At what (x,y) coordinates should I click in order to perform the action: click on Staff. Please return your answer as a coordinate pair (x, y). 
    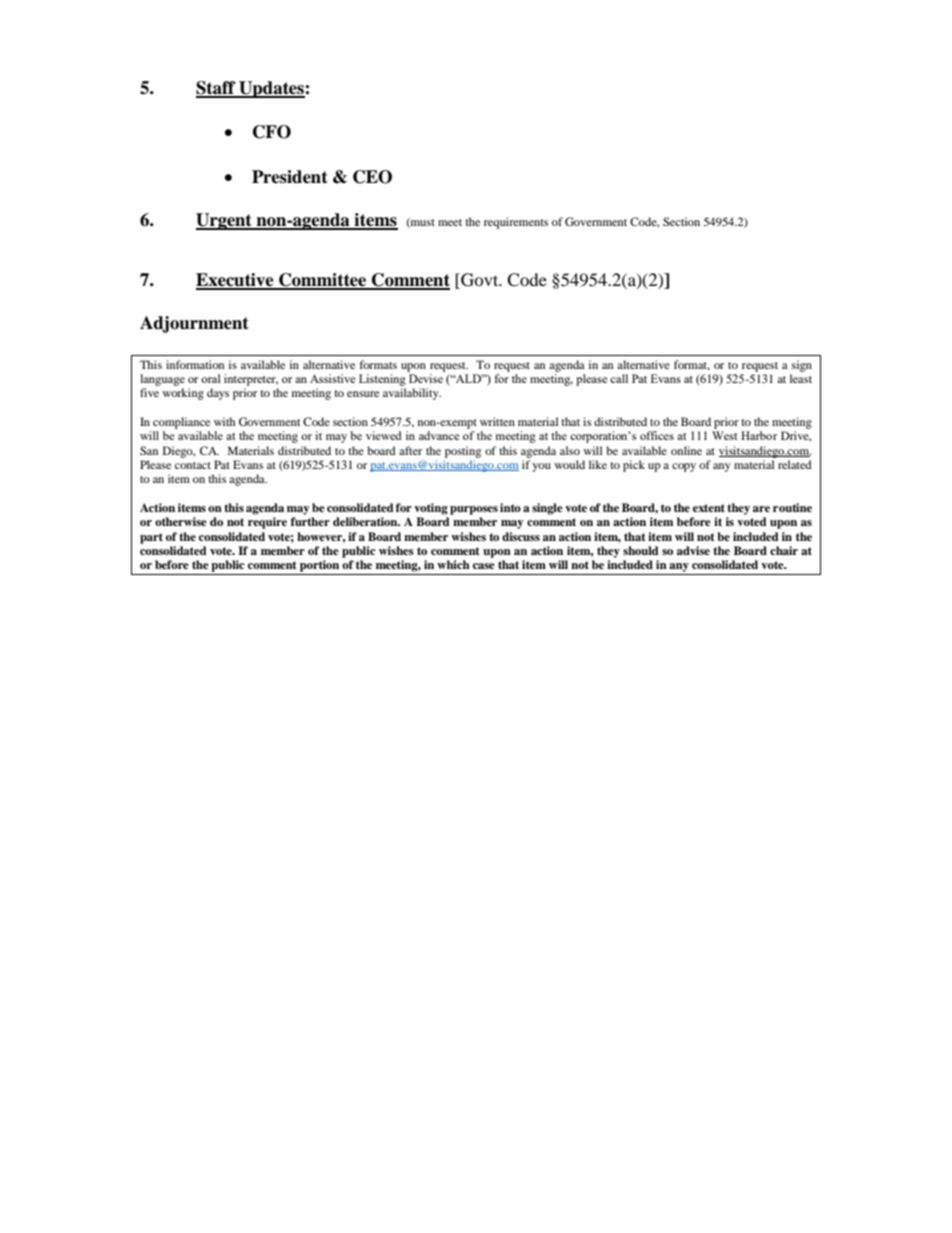
    Looking at the image, I should click on (217, 89).
